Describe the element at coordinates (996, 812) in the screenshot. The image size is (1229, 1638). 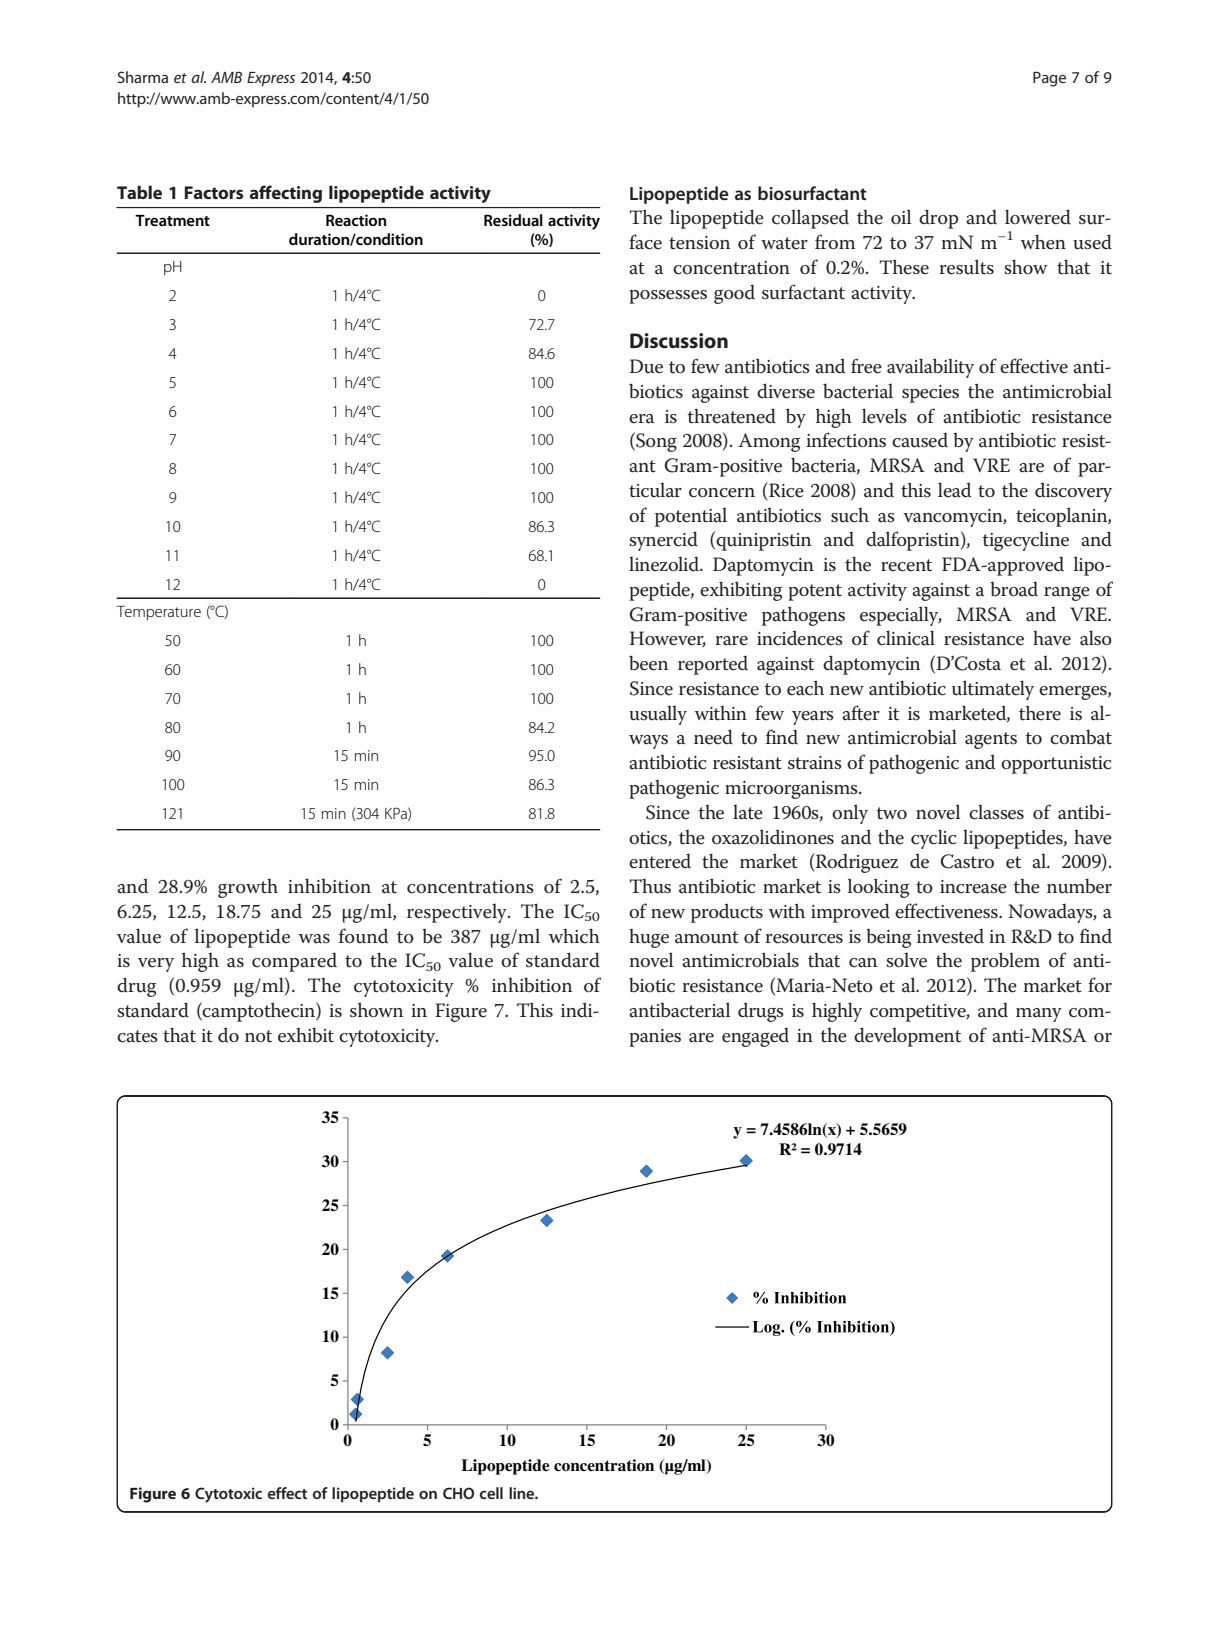
I see `classes` at that location.
